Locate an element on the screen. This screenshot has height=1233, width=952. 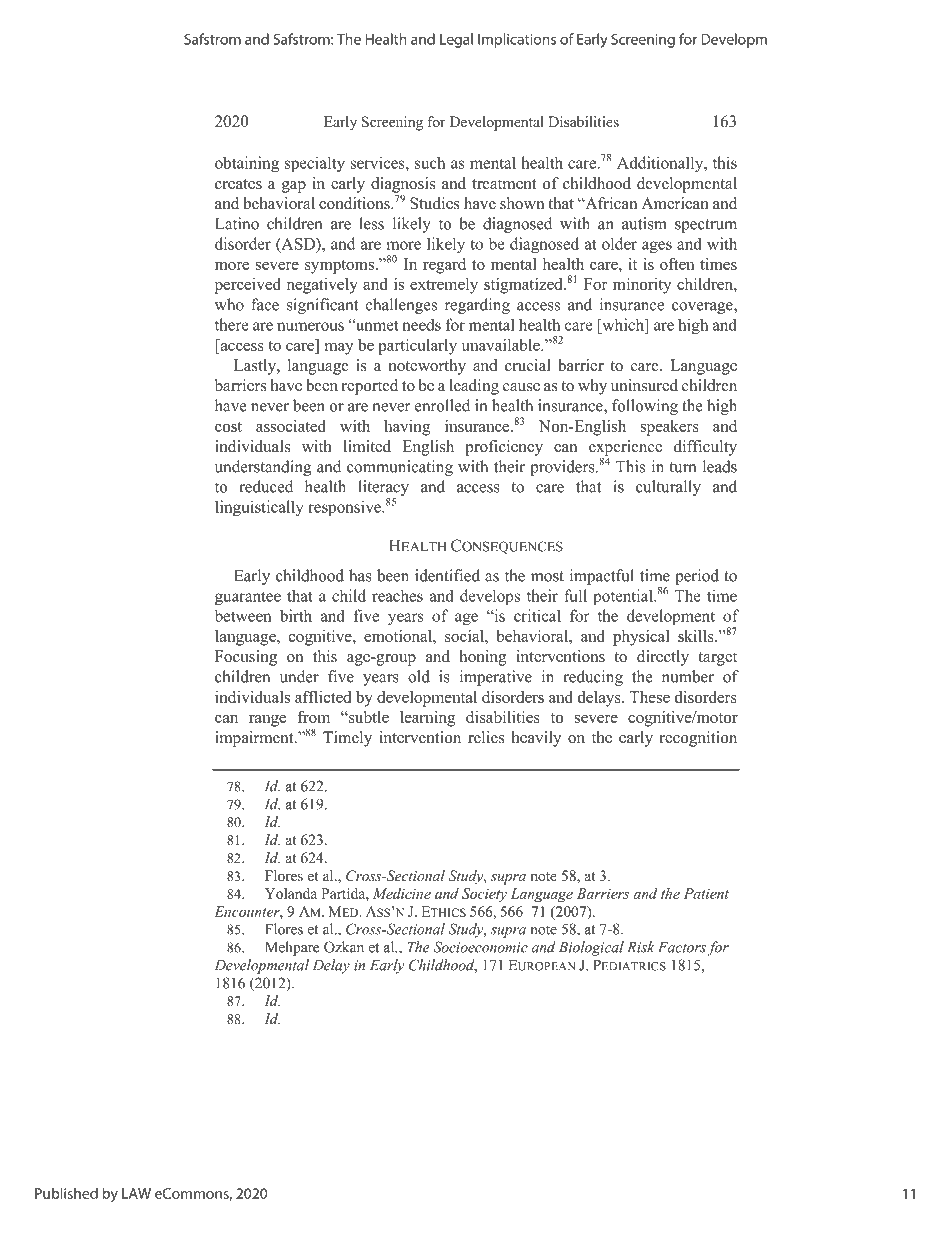
LAW is located at coordinates (136, 1193).
